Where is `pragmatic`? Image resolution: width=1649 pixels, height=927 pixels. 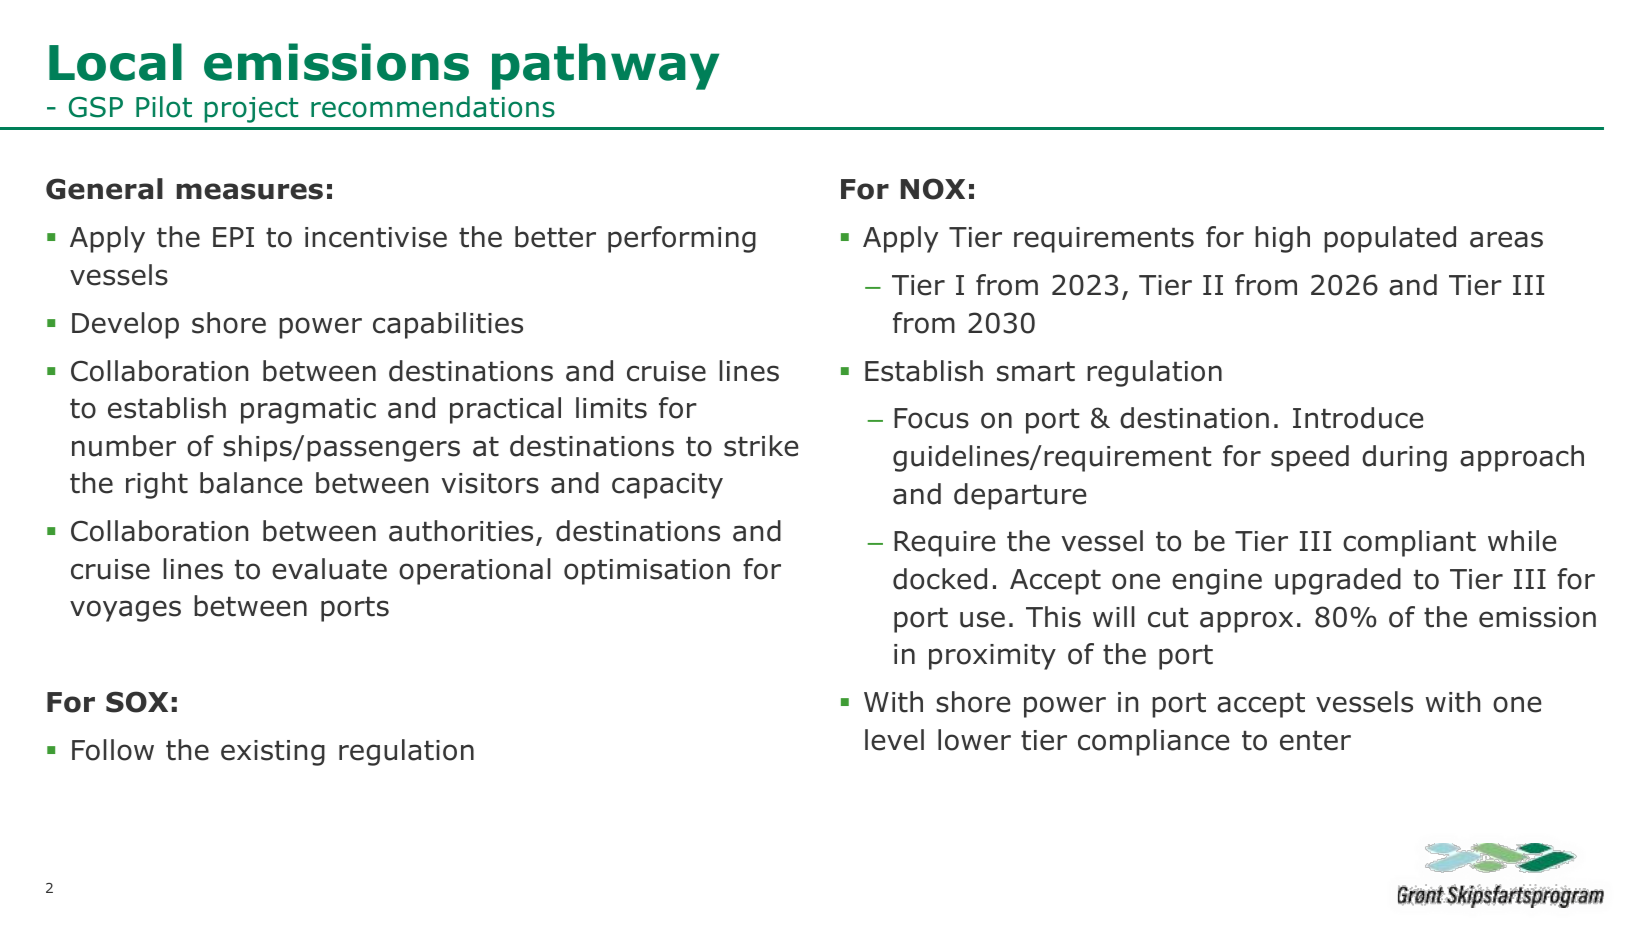
pragmatic is located at coordinates (308, 411).
